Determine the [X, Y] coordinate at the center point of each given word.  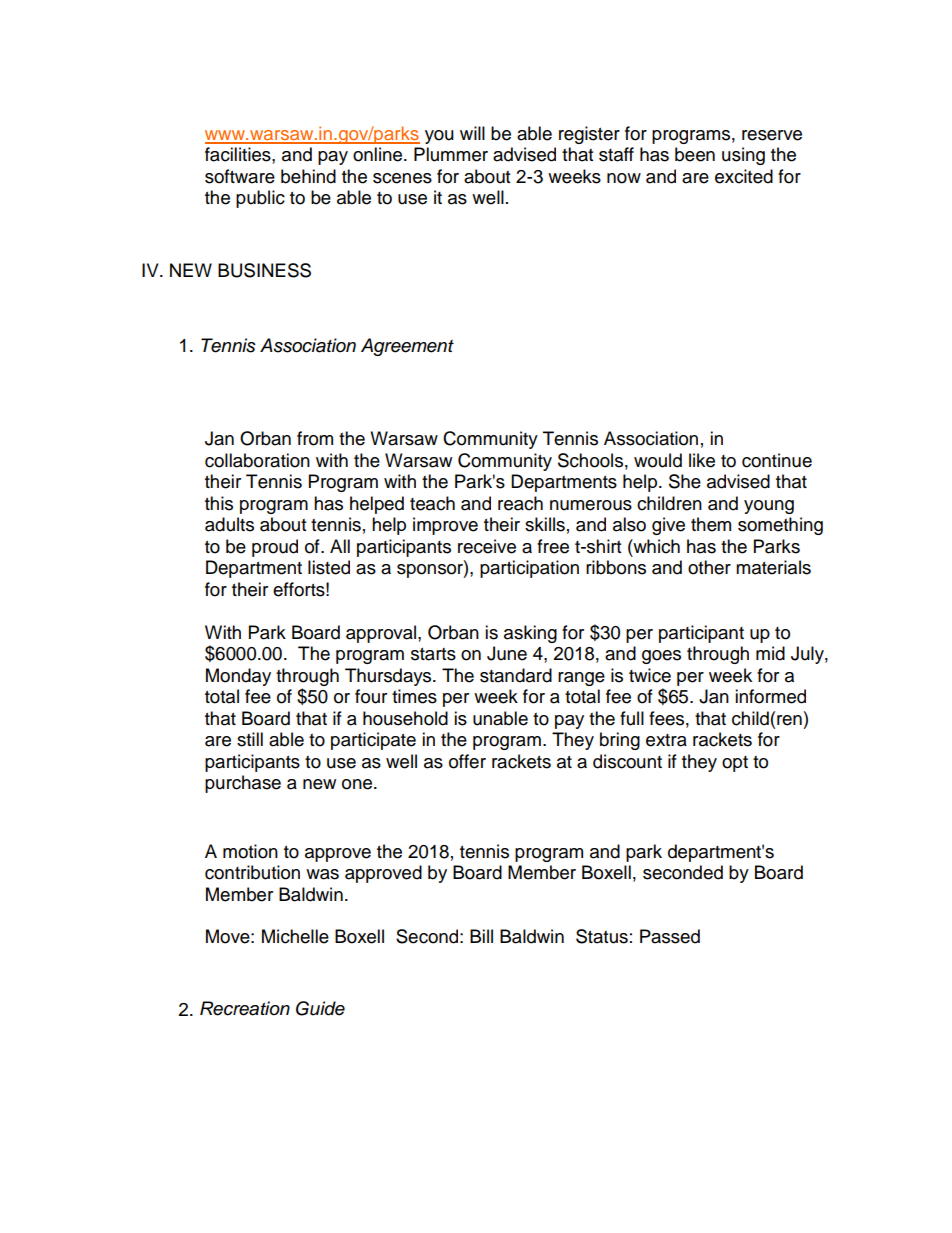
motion [250, 851]
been [695, 154]
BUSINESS [264, 270]
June [507, 653]
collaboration [257, 460]
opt [735, 764]
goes [661, 657]
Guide [320, 1008]
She [685, 481]
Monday [238, 677]
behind [308, 176]
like [702, 460]
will [472, 133]
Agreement [407, 347]
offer [467, 761]
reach [520, 503]
